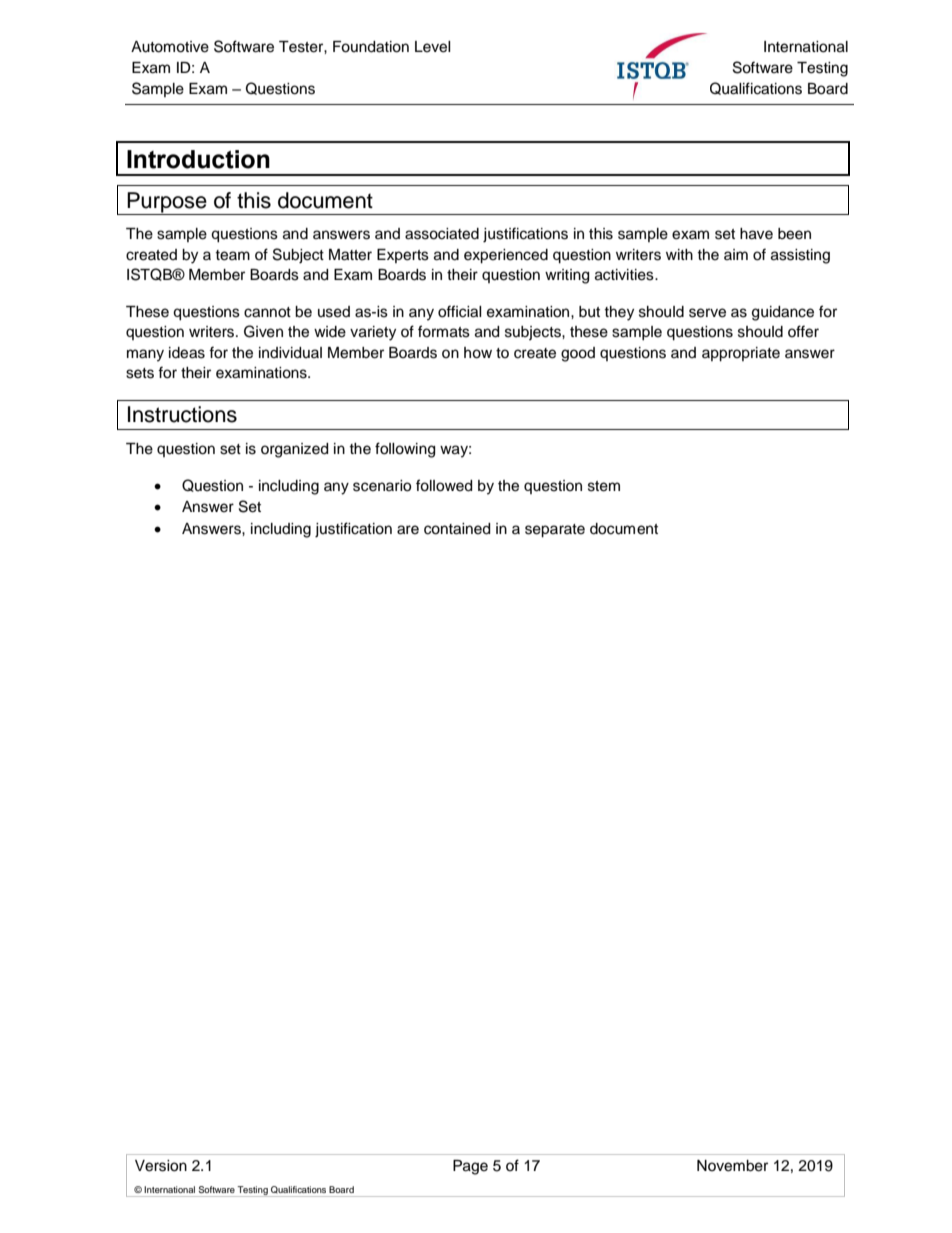  Describe the element at coordinates (433, 47) in the image. I see `Level` at that location.
